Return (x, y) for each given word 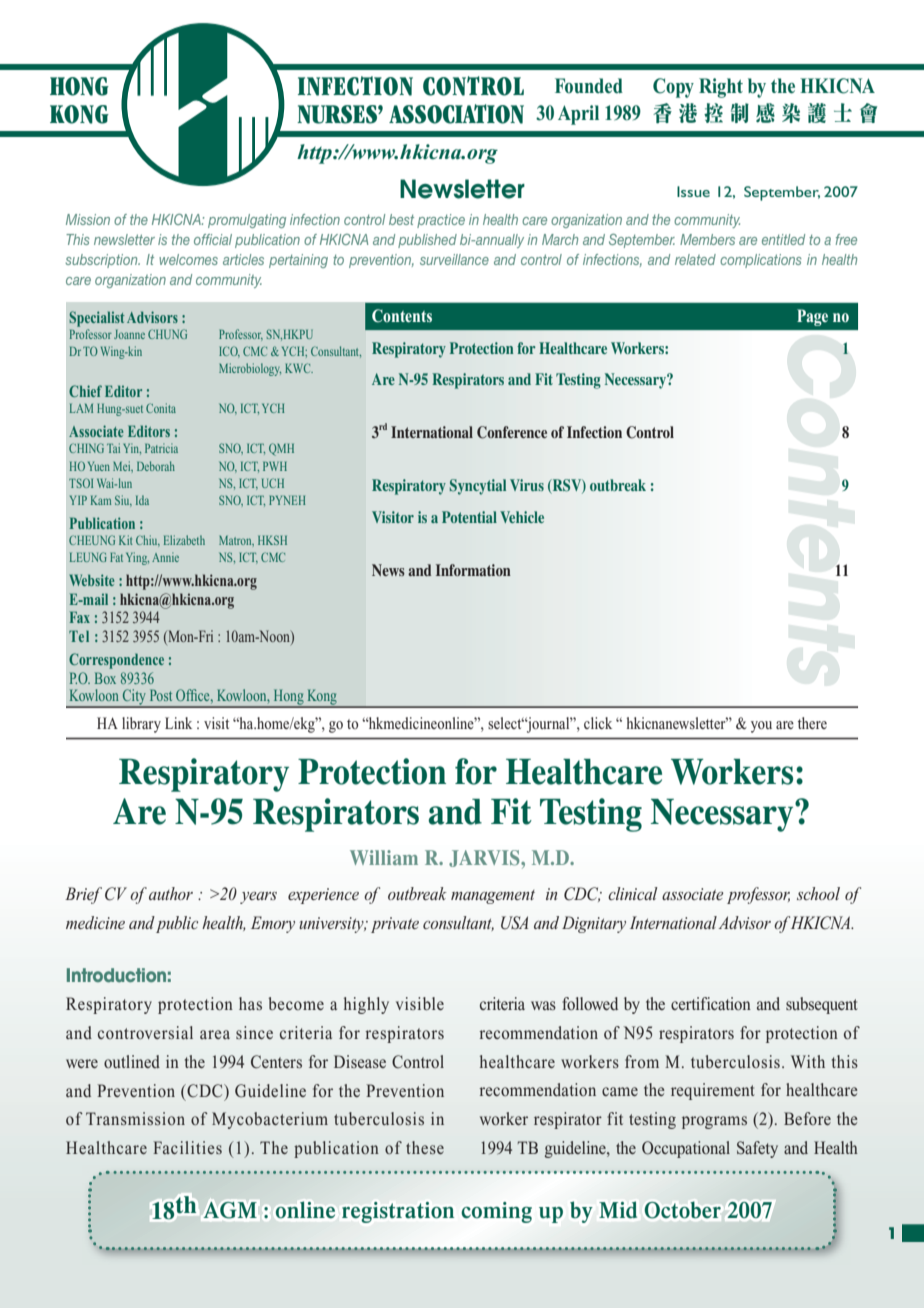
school (818, 893)
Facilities (187, 1147)
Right (721, 88)
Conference (512, 432)
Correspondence (116, 661)
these (425, 1147)
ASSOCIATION (456, 114)
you (761, 727)
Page (812, 317)
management (493, 897)
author (171, 893)
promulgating (247, 221)
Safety (757, 1149)
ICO (229, 352)
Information (473, 570)
